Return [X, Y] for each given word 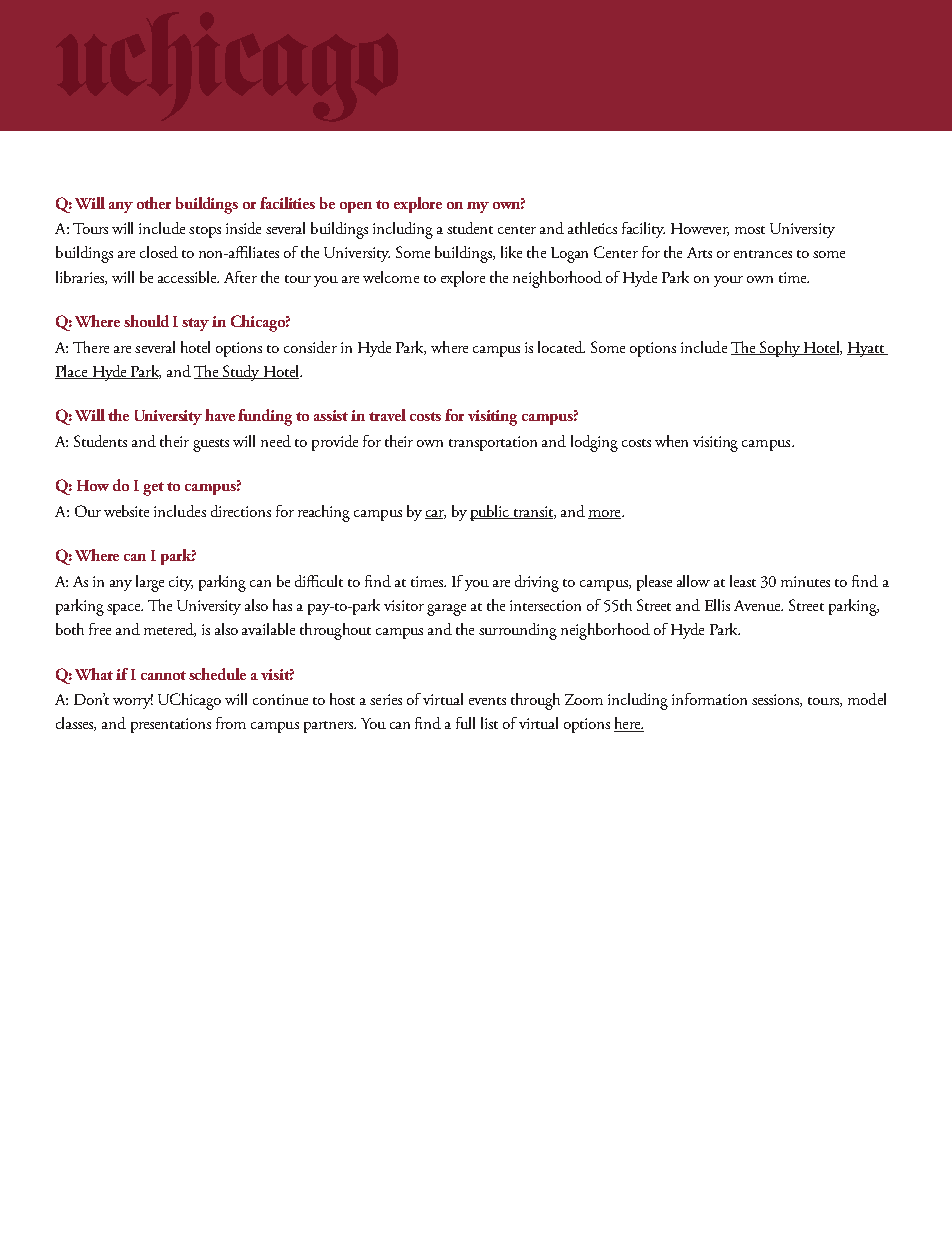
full [465, 723]
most [750, 230]
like [511, 252]
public [491, 513]
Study [241, 373]
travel [387, 415]
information [709, 699]
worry [133, 702]
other [154, 203]
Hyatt [867, 349]
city [181, 583]
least [743, 581]
